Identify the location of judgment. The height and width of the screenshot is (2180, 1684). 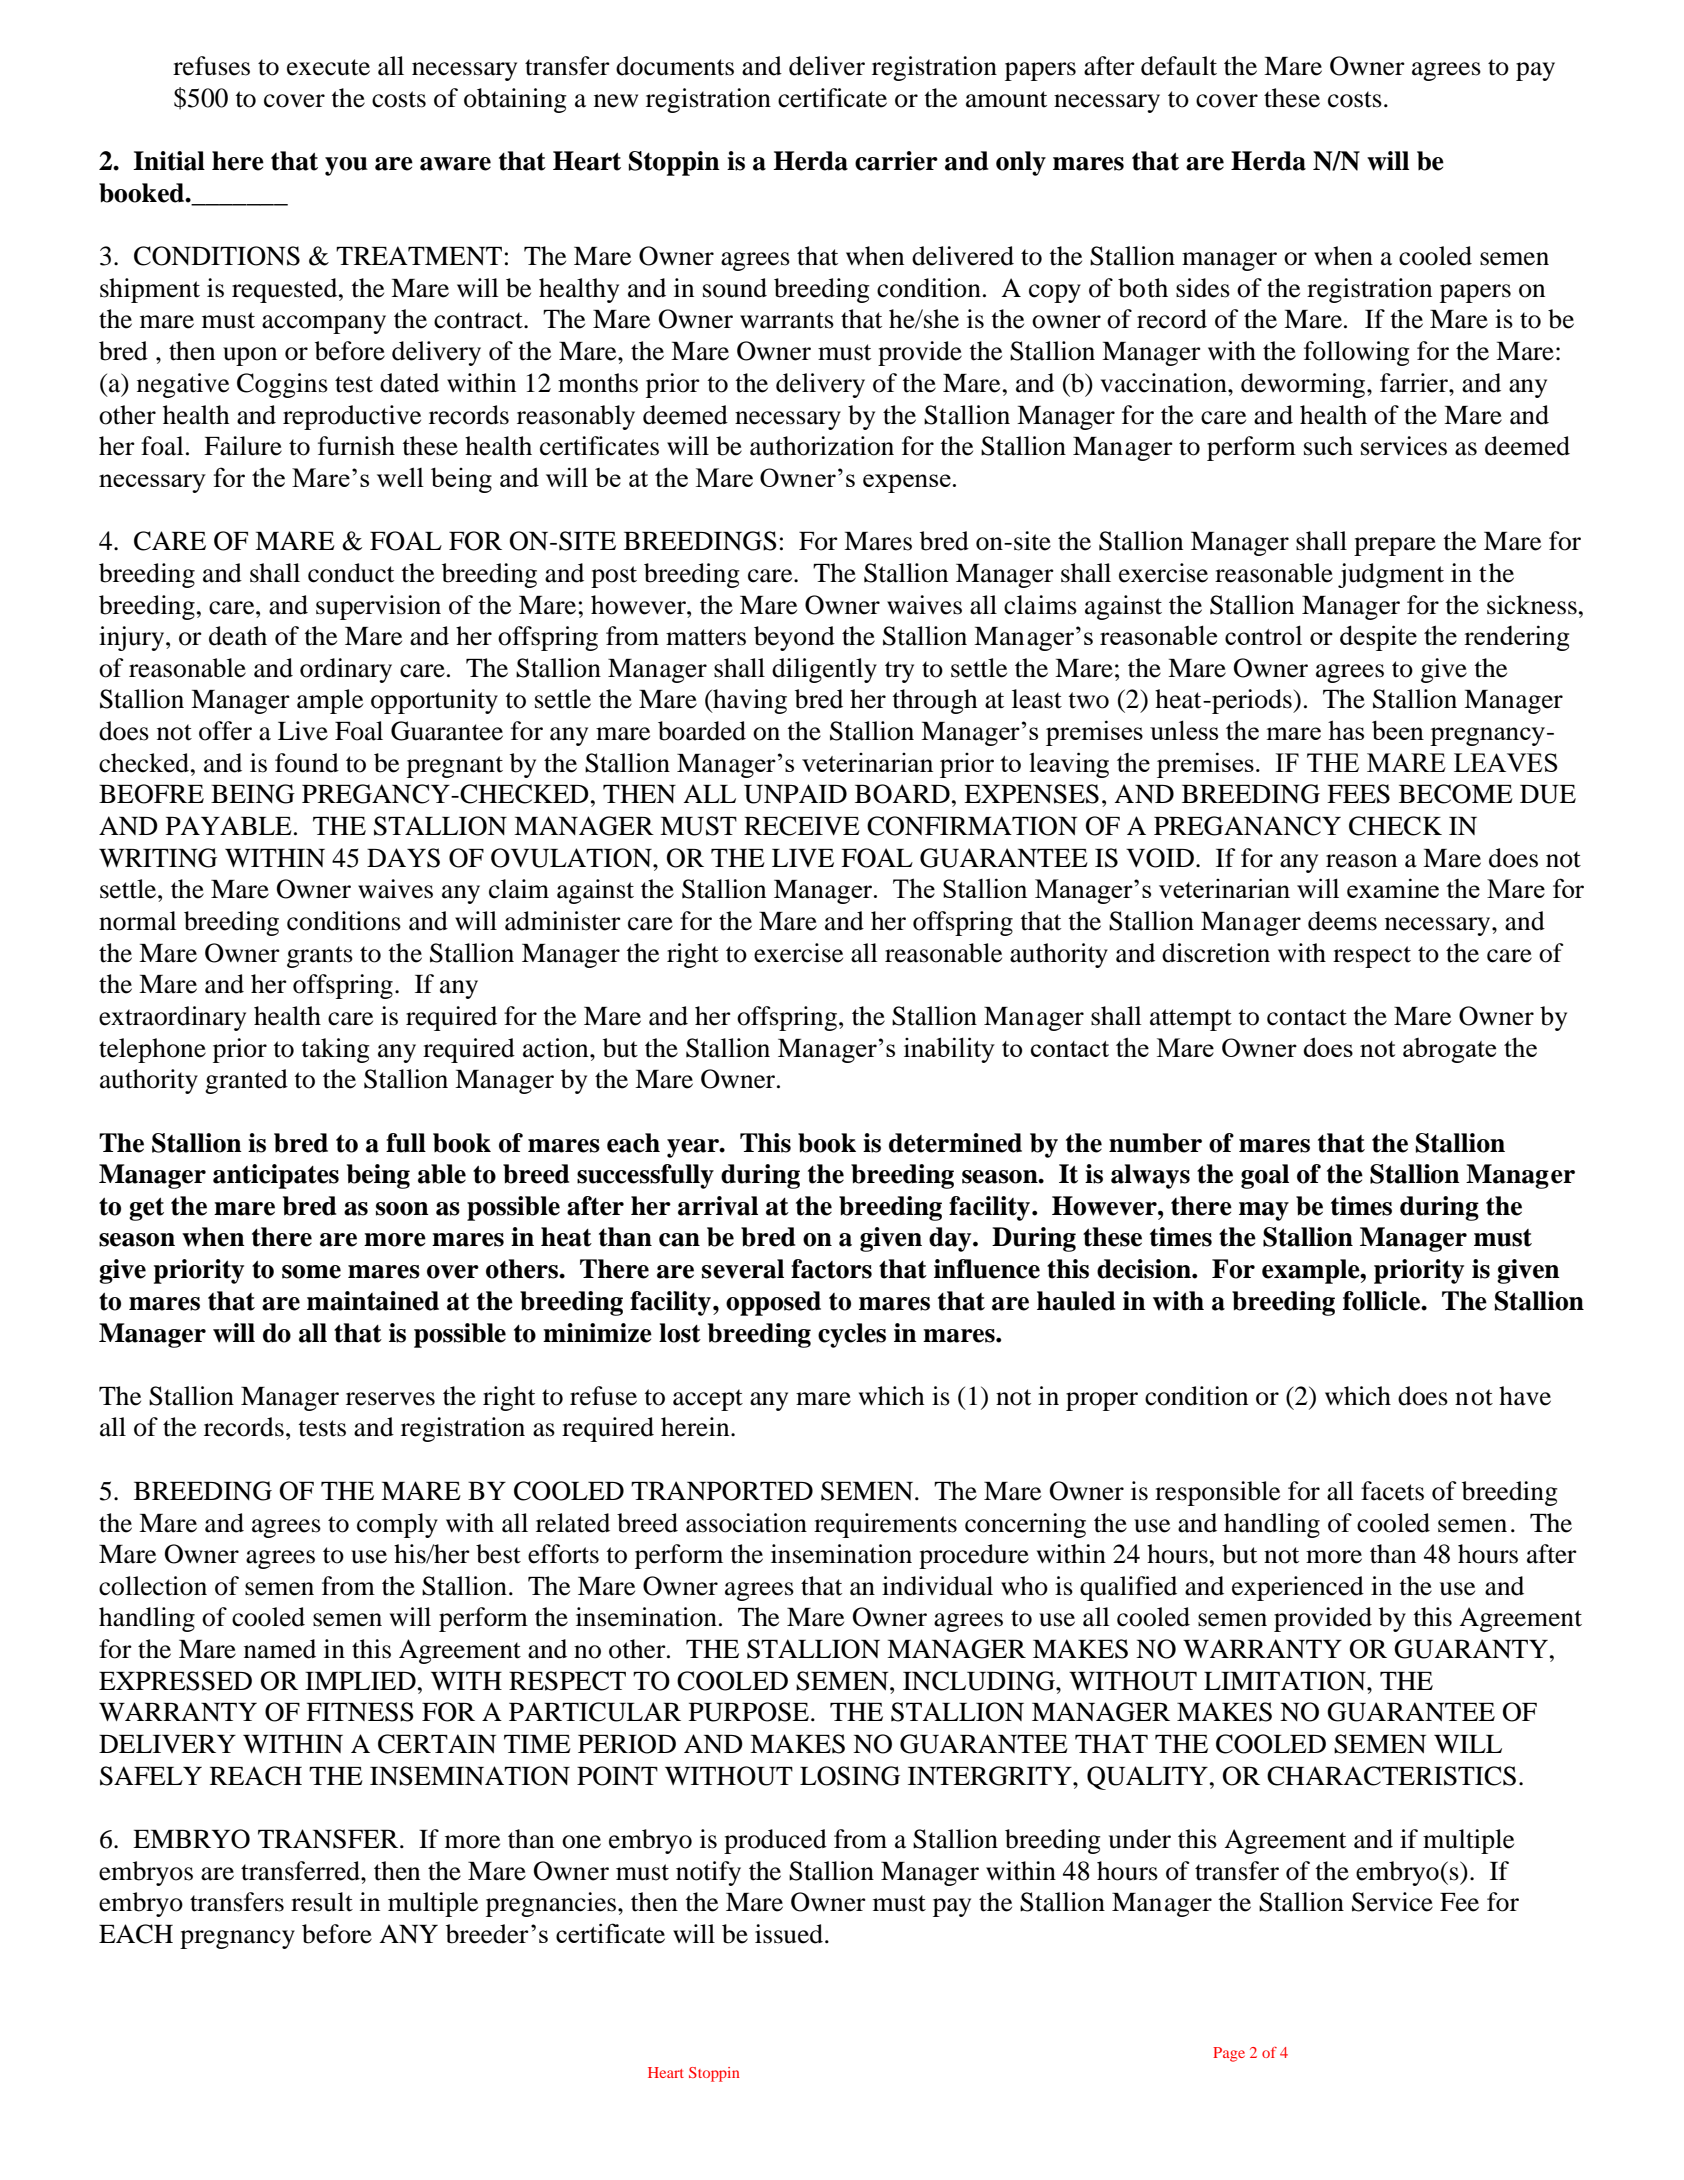
(1391, 575).
